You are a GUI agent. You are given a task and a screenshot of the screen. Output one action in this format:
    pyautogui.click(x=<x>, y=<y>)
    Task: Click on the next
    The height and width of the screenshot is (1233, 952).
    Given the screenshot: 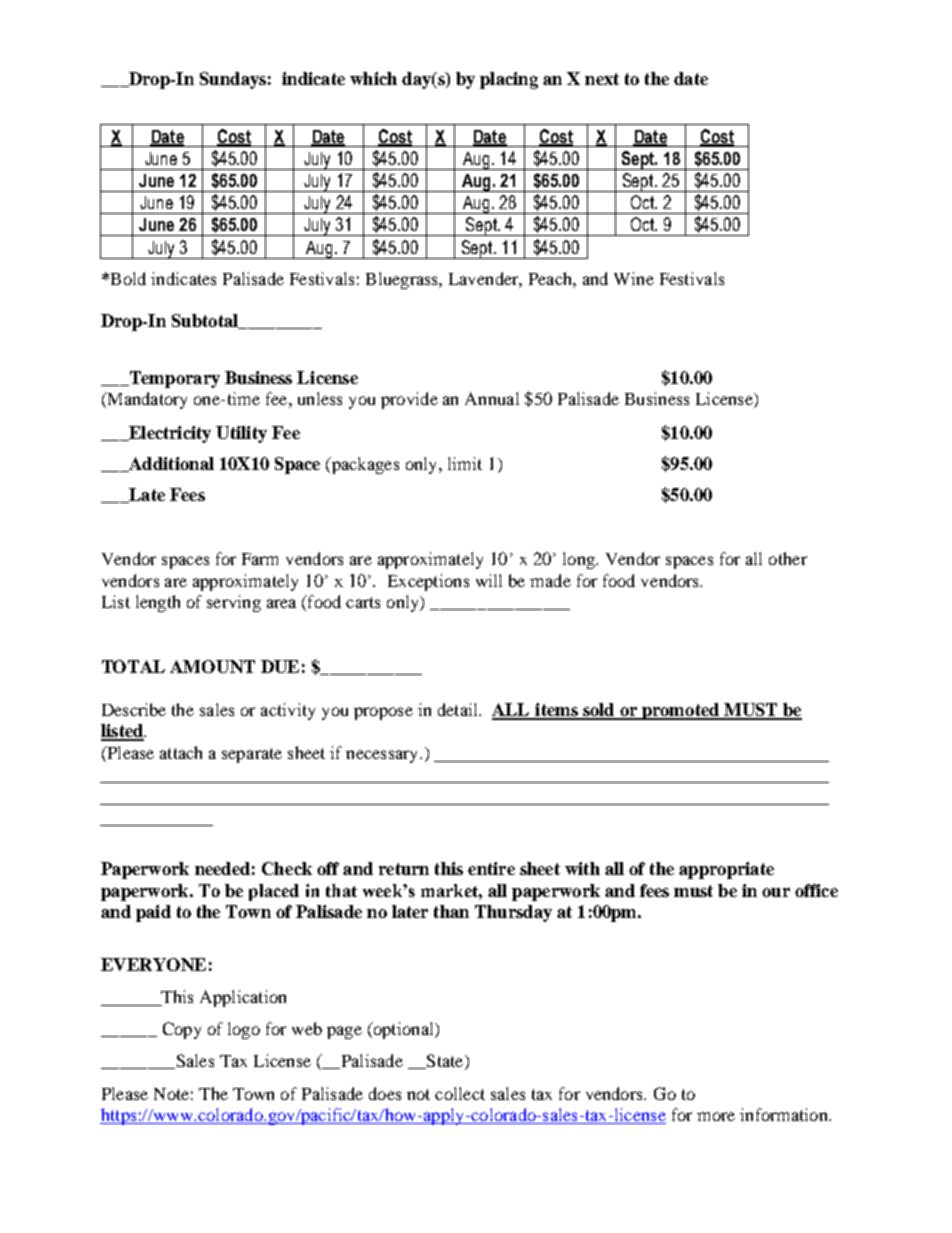 What is the action you would take?
    pyautogui.click(x=602, y=79)
